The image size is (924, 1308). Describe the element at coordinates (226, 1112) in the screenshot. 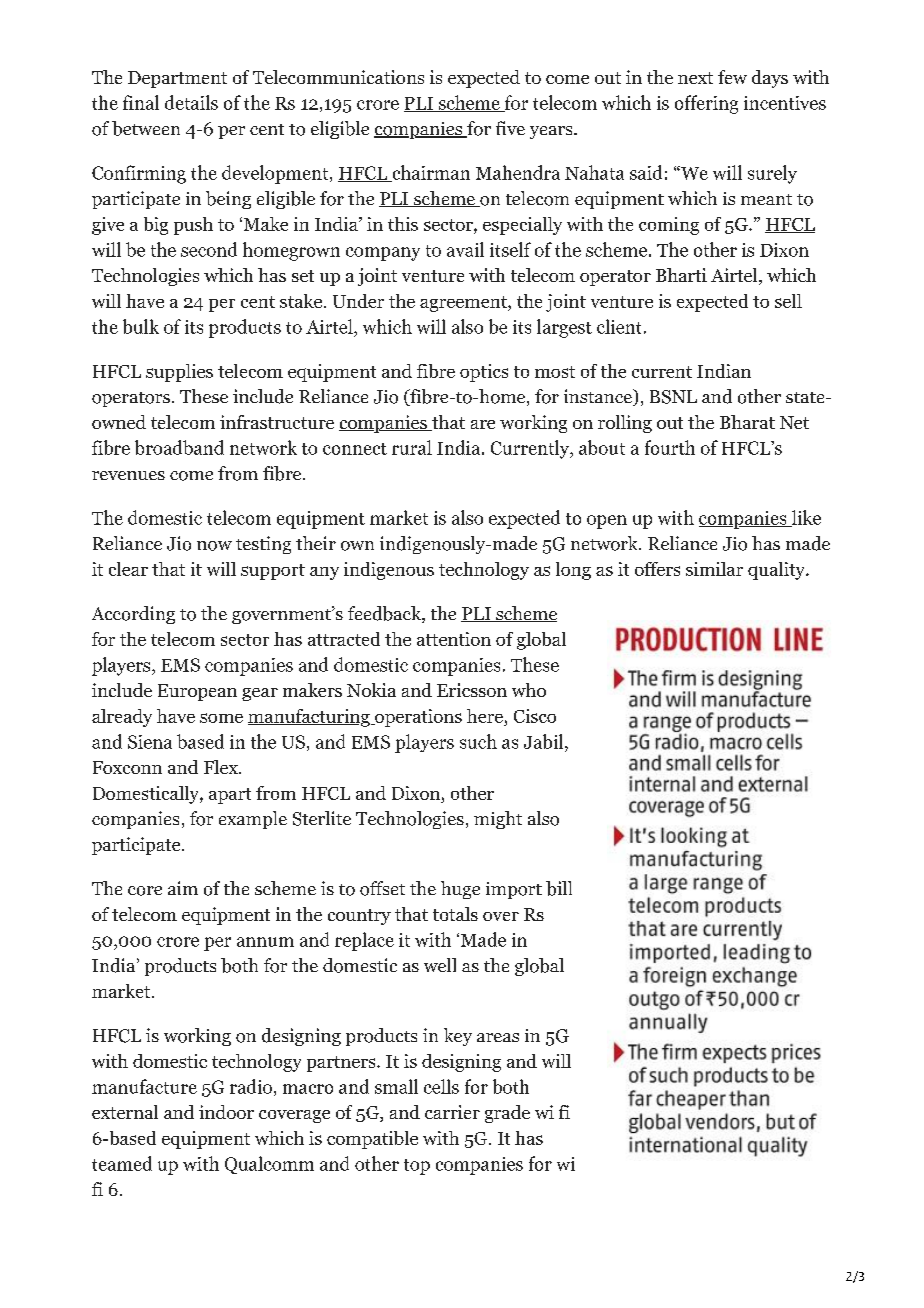

I see `indoor` at that location.
